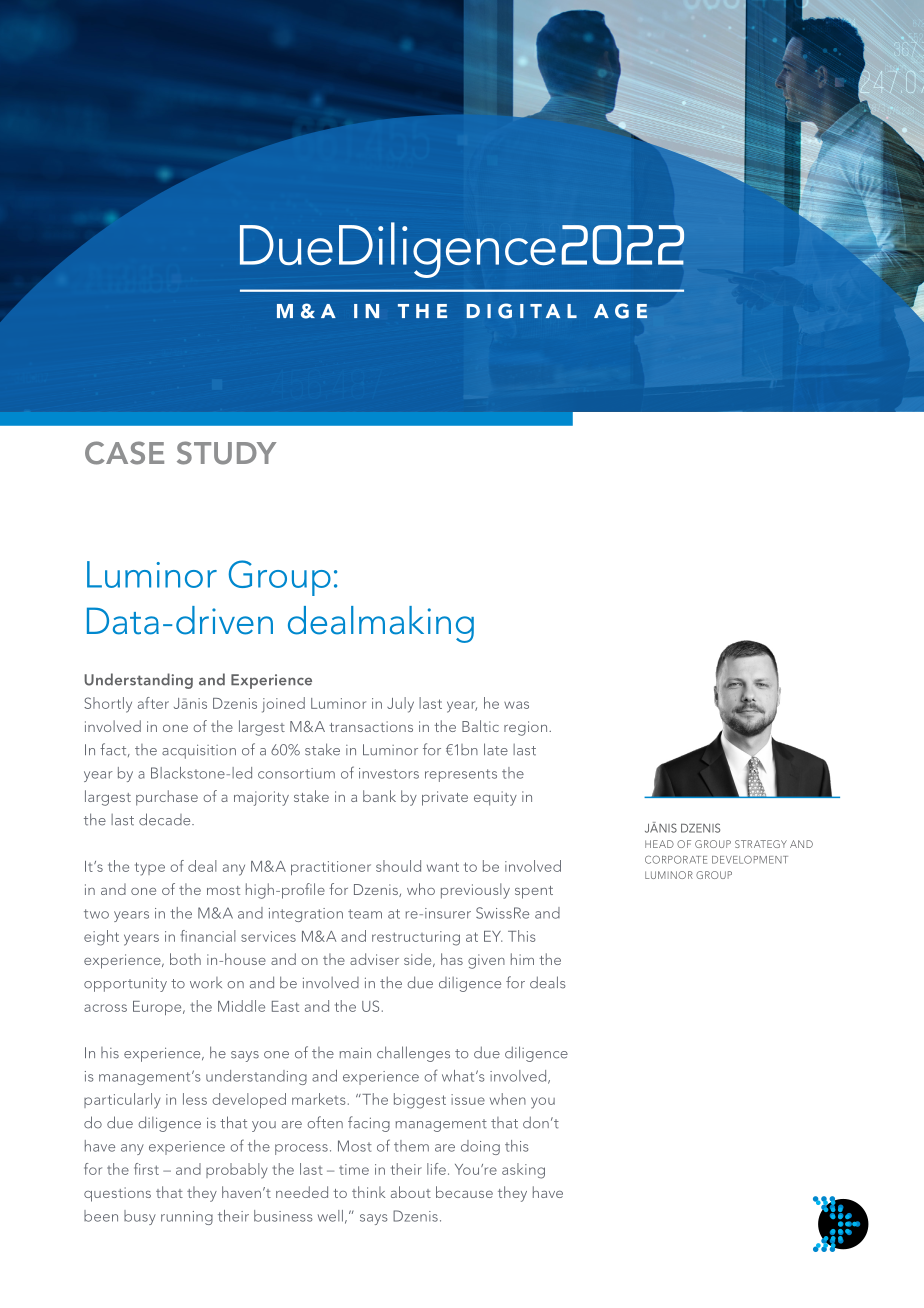 This screenshot has height=1308, width=924. What do you see at coordinates (522, 959) in the screenshot?
I see `him` at bounding box center [522, 959].
